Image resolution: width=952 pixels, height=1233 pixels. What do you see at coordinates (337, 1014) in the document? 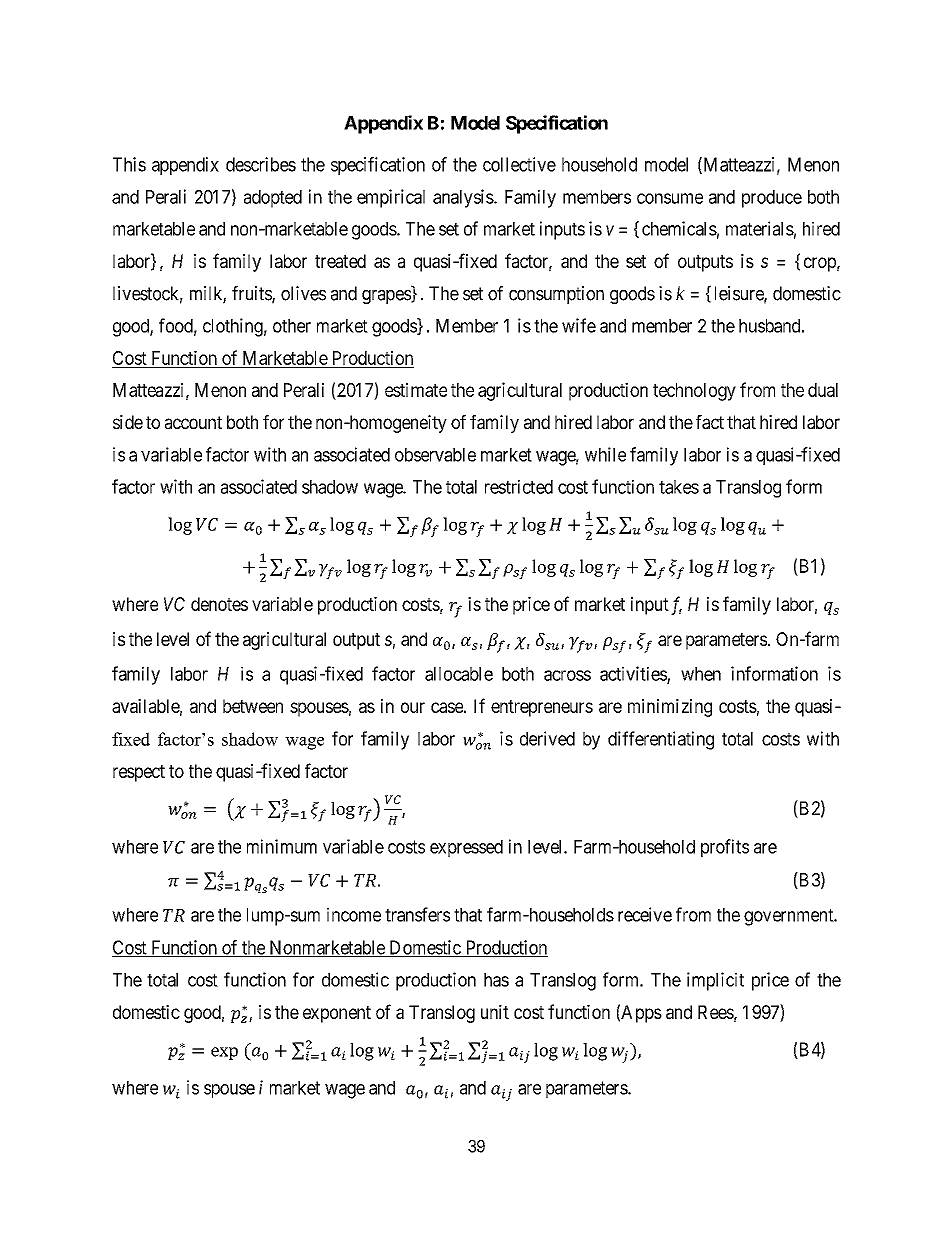
I see `exponent` at bounding box center [337, 1014].
